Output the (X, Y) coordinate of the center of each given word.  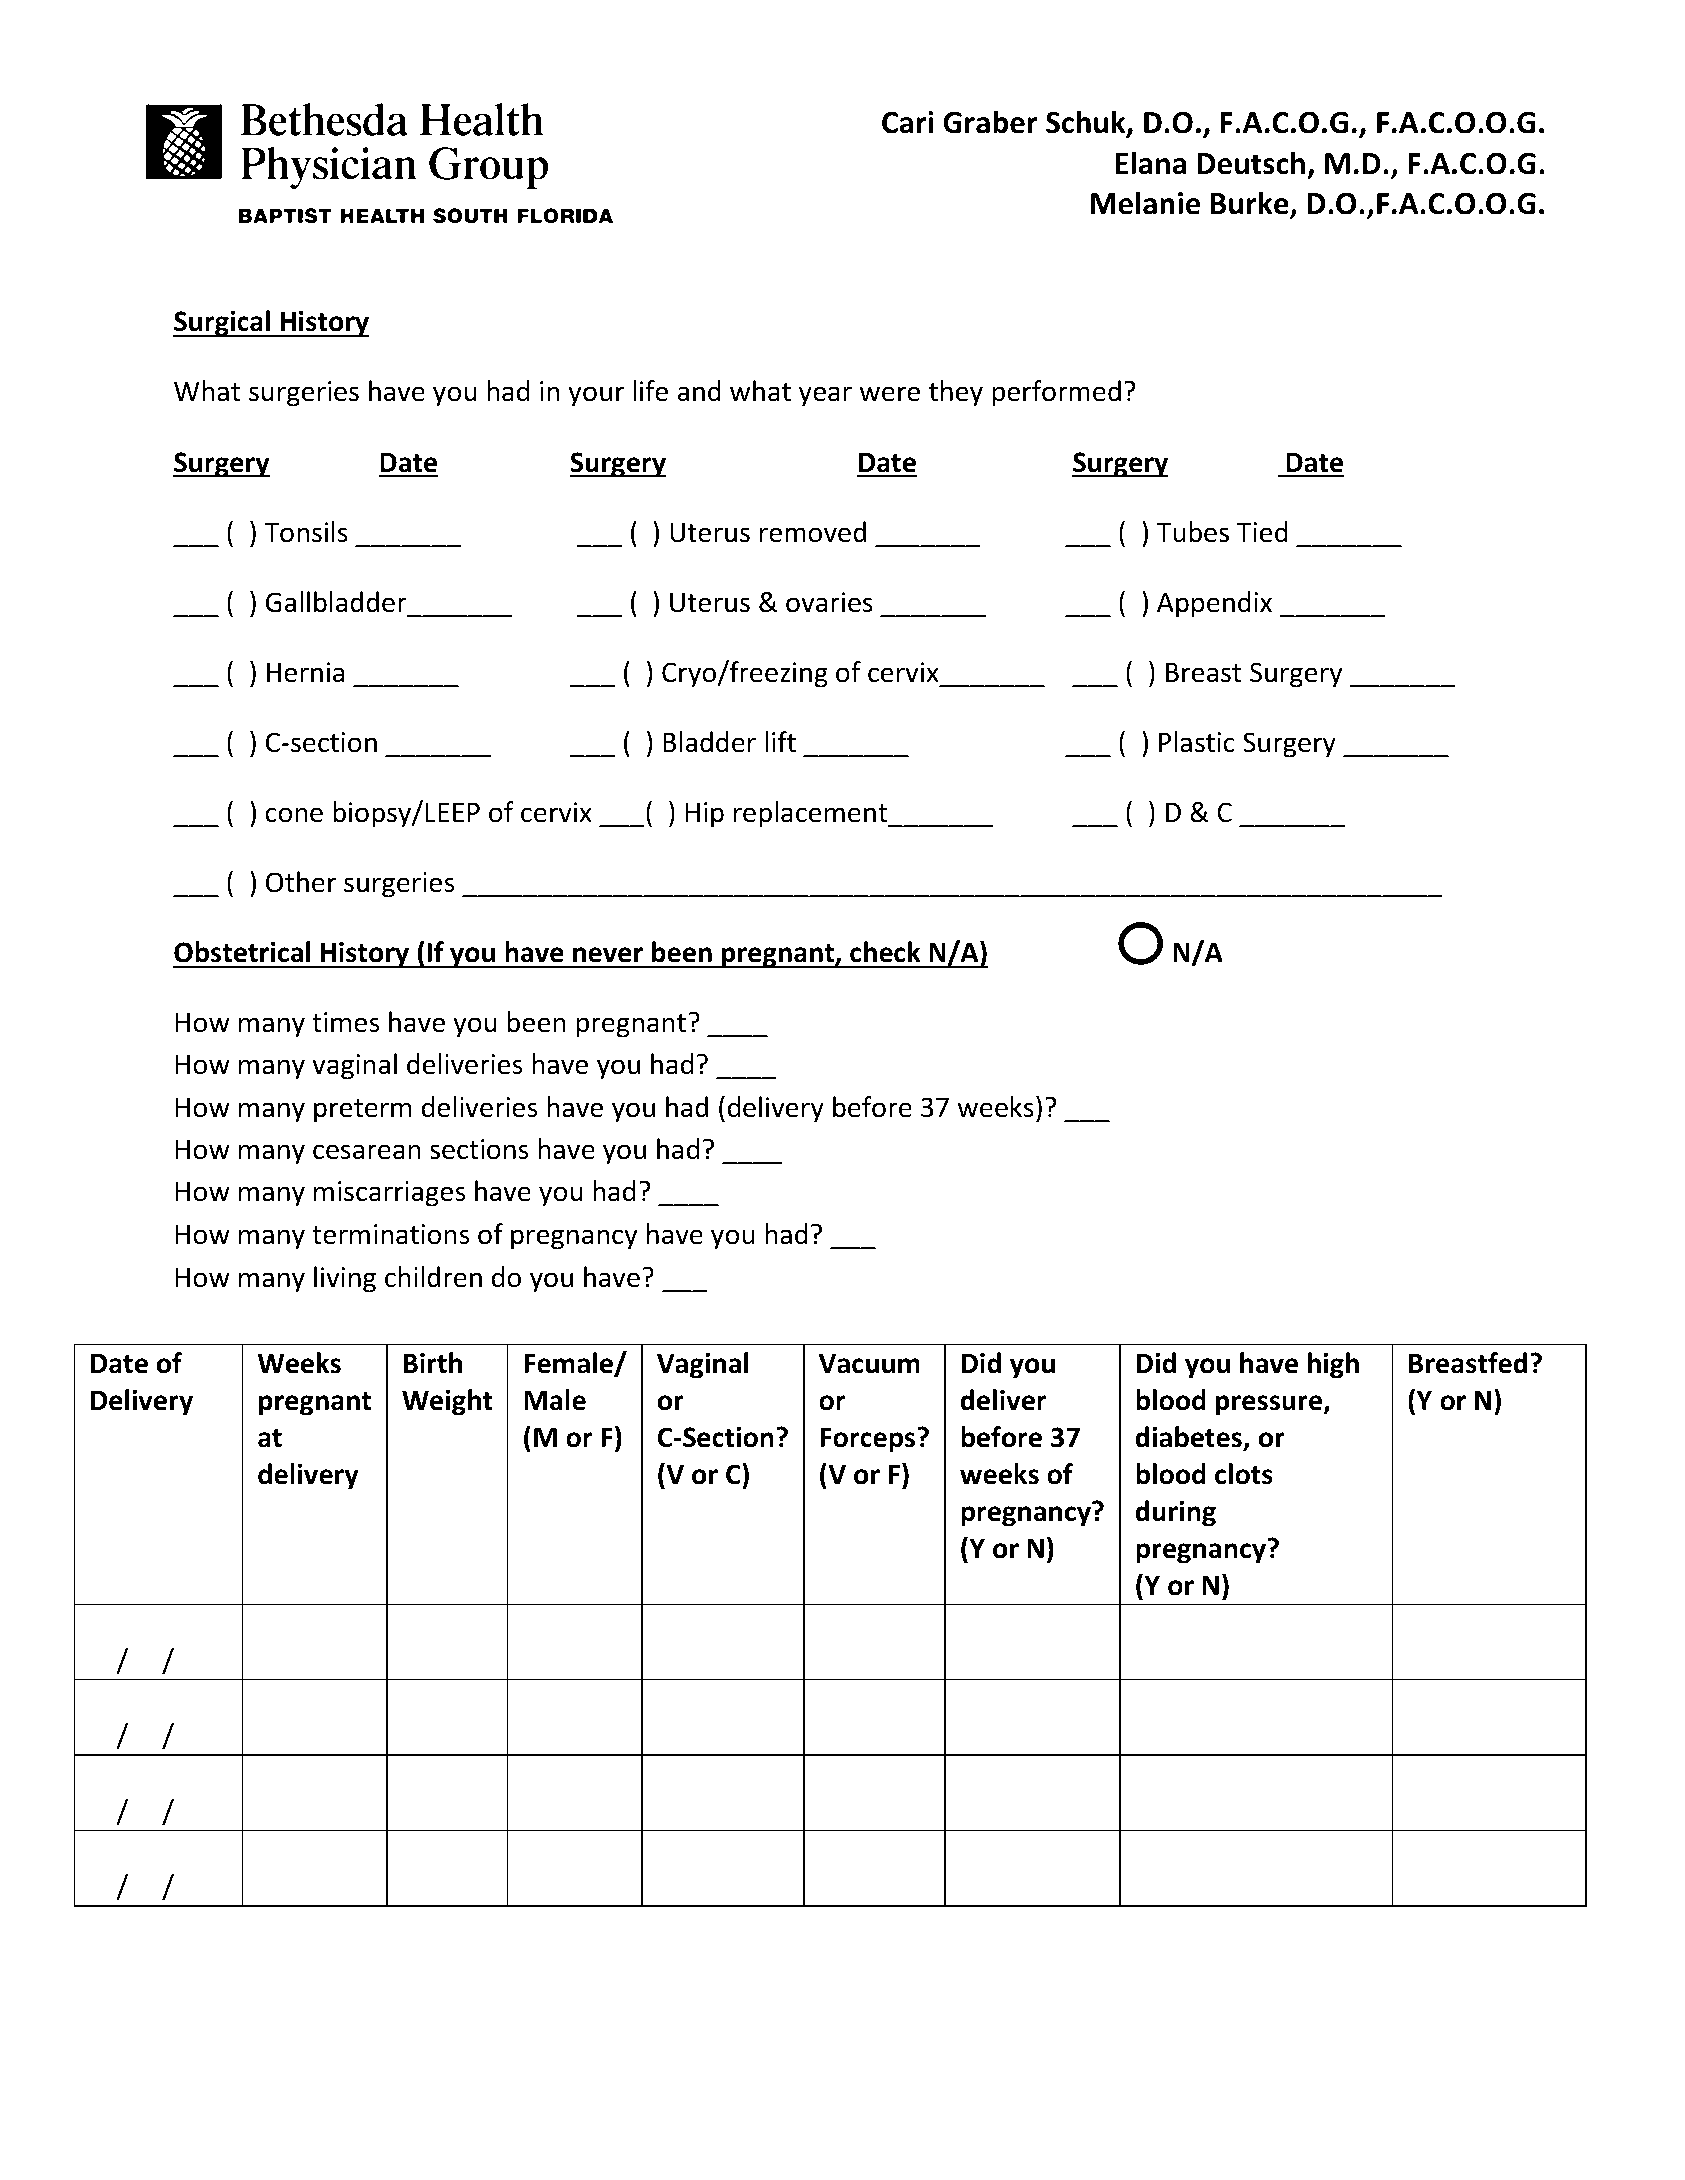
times (345, 1022)
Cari (907, 122)
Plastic (1197, 742)
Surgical (222, 323)
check (885, 952)
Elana (1150, 163)
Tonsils (306, 532)
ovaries (829, 602)
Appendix (1214, 604)
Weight (447, 1402)
